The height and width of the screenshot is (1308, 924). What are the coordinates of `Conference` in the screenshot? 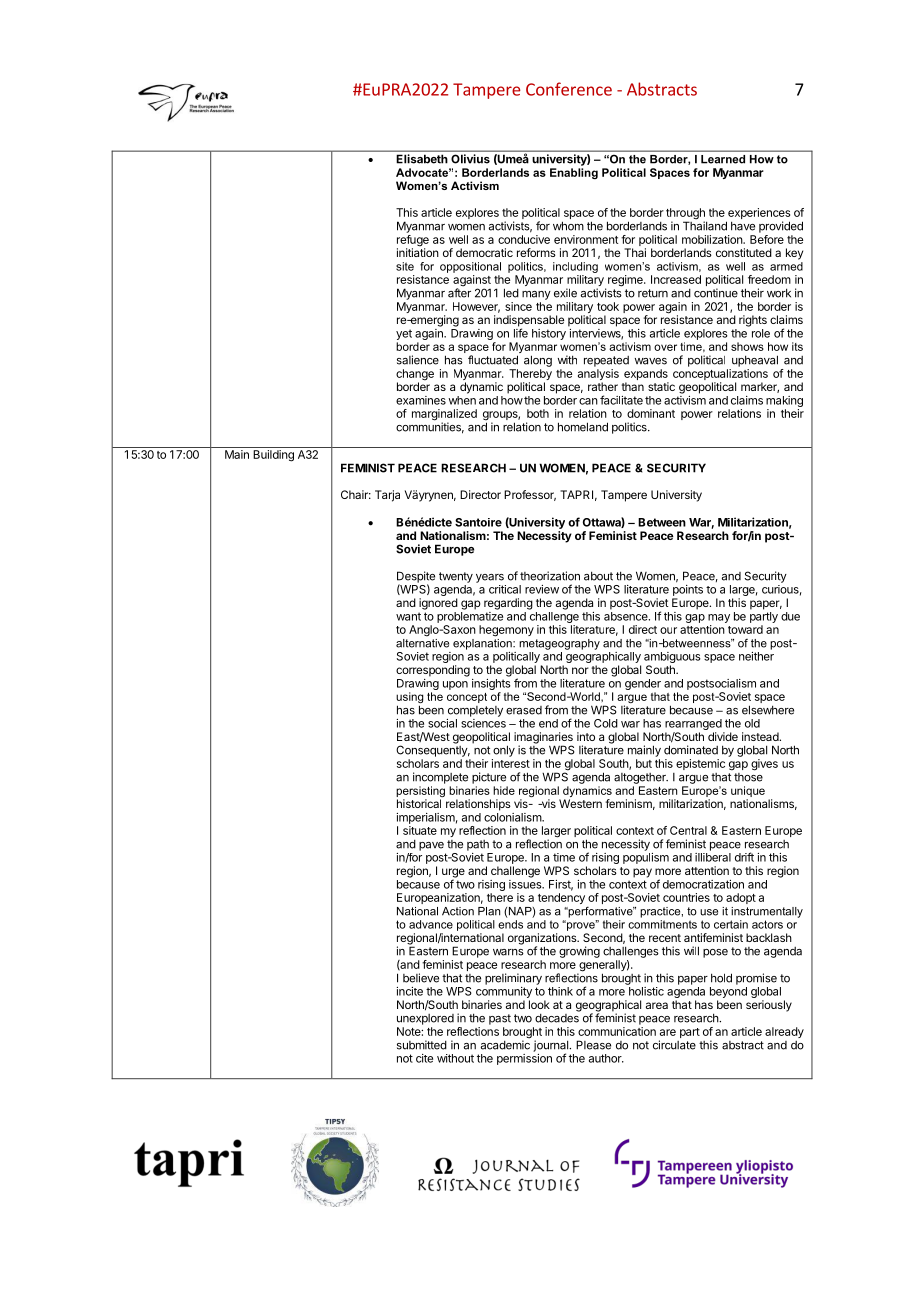 It's located at (569, 89).
